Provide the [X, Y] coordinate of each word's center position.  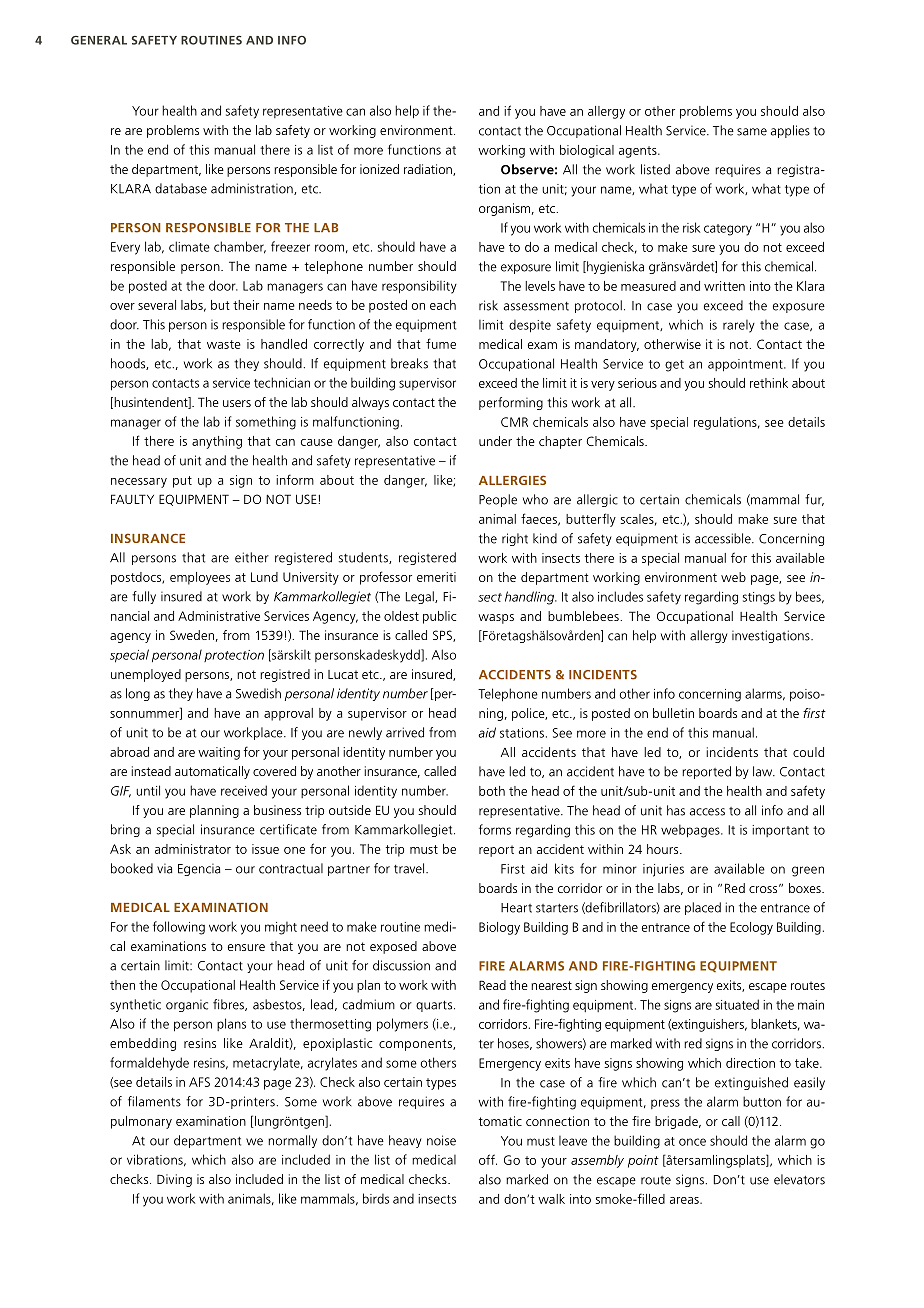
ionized [379, 169]
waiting [219, 753]
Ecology [751, 928]
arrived [405, 732]
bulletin [673, 713]
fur [814, 500]
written [724, 286]
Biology [499, 928]
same [752, 132]
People [498, 500]
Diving [174, 1180]
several [157, 305]
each [443, 305]
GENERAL [99, 40]
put [182, 482]
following [179, 928]
